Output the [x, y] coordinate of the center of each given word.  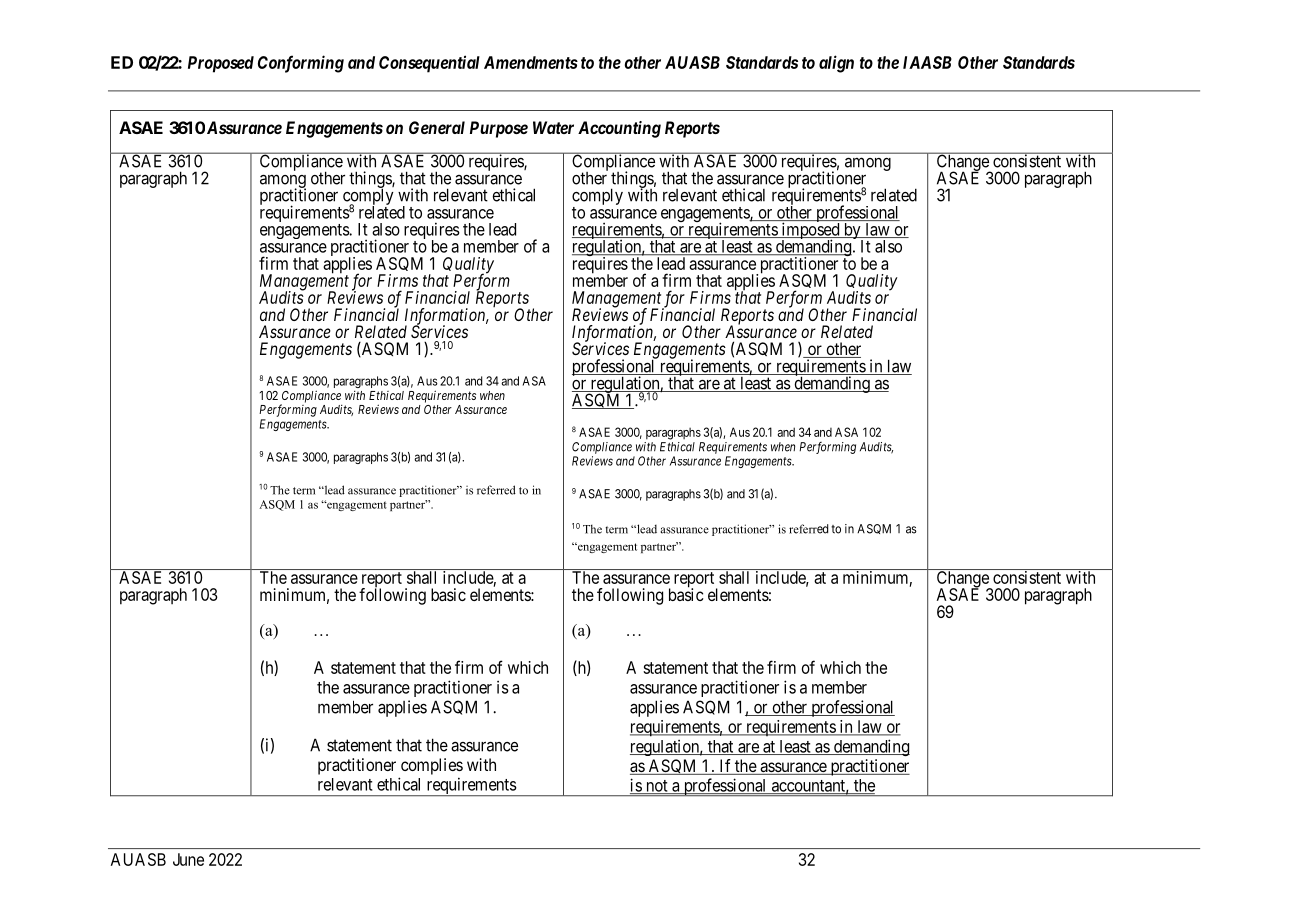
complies [432, 766]
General [437, 127]
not [656, 787]
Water [553, 127]
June [188, 859]
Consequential [429, 64]
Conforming [301, 64]
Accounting [619, 129]
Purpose [499, 129]
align [836, 64]
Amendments [531, 62]
